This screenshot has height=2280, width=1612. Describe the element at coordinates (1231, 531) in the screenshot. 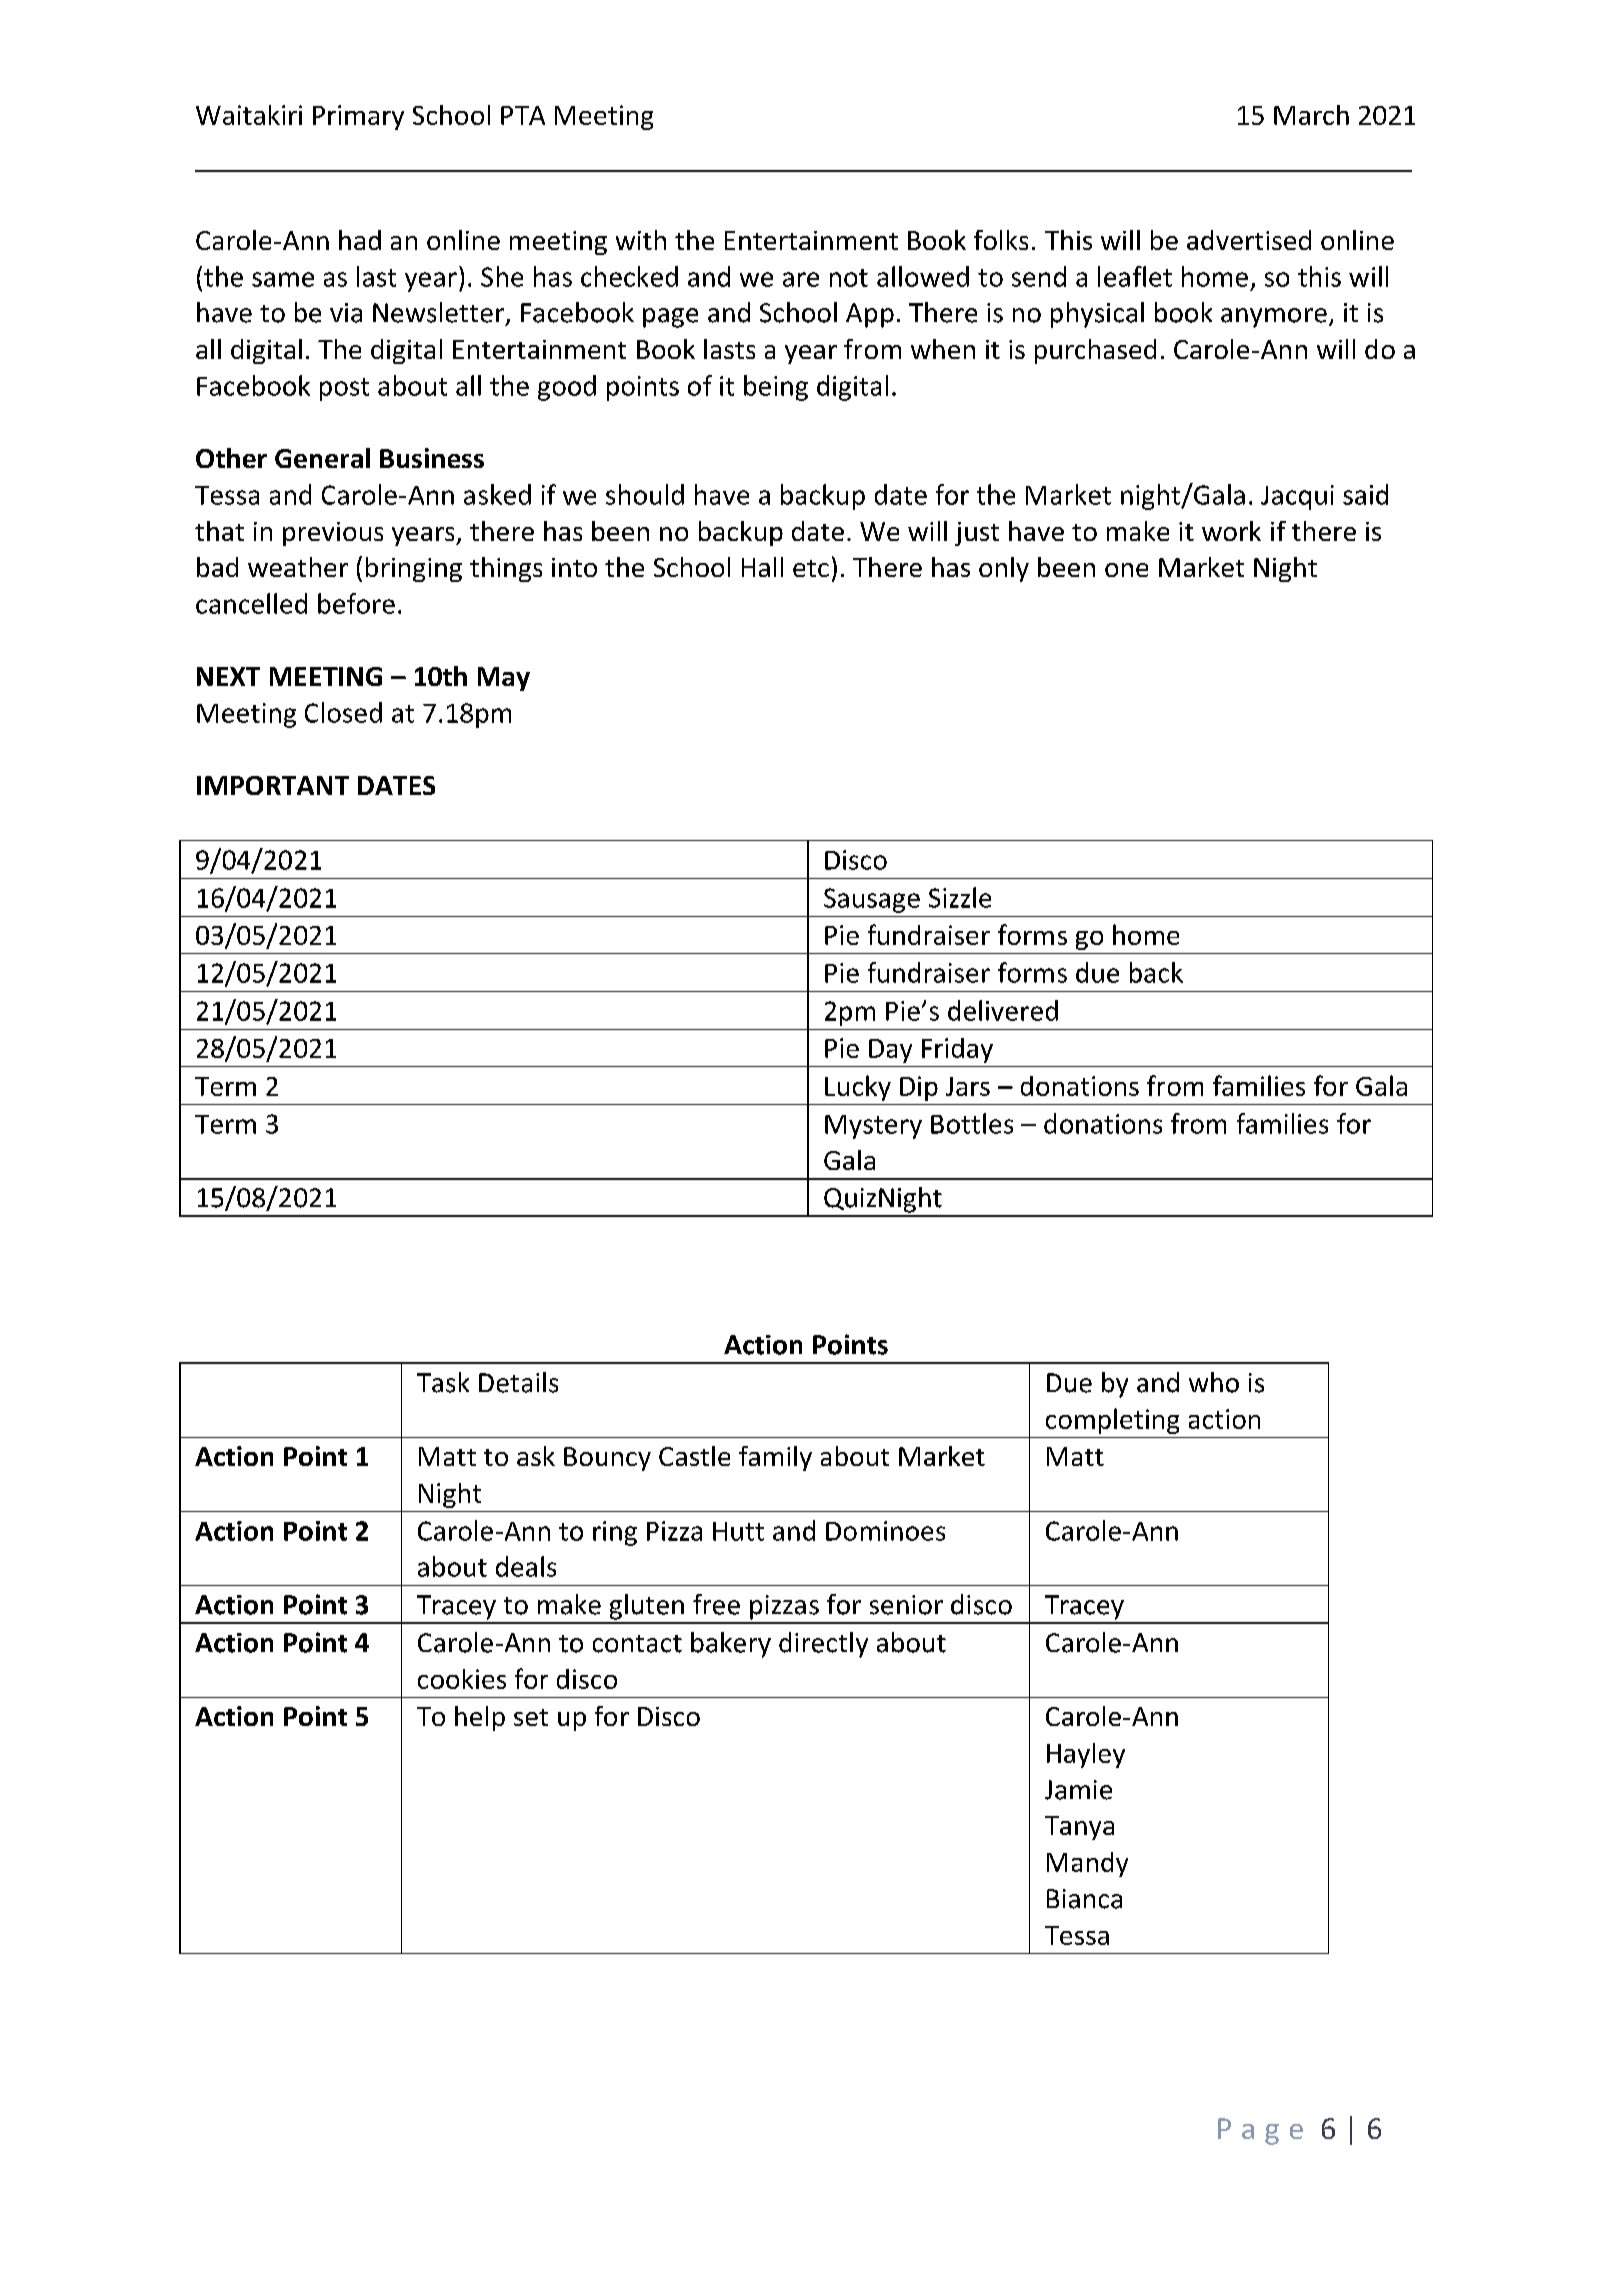

I see `work` at that location.
